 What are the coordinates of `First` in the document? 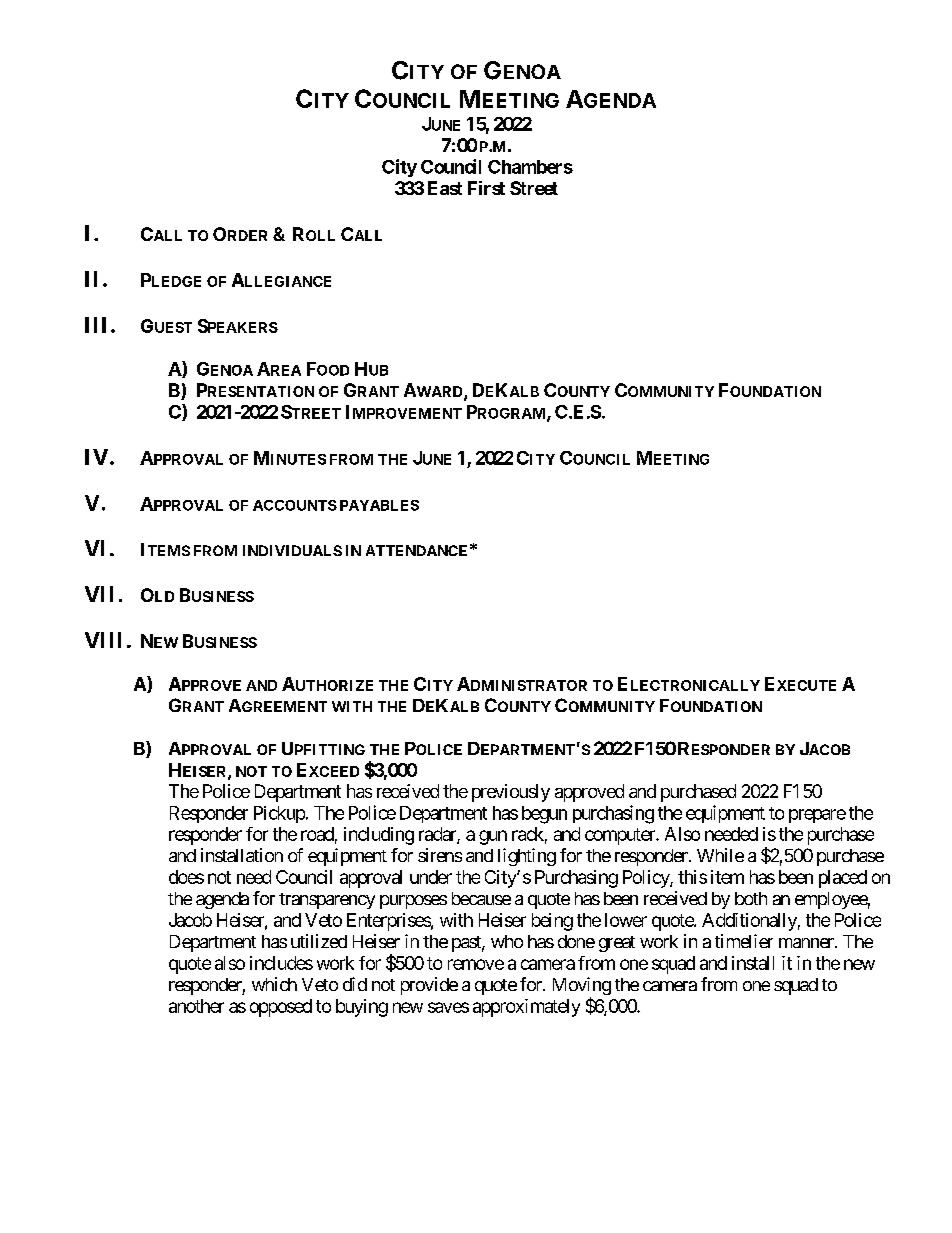 It's located at (486, 188).
